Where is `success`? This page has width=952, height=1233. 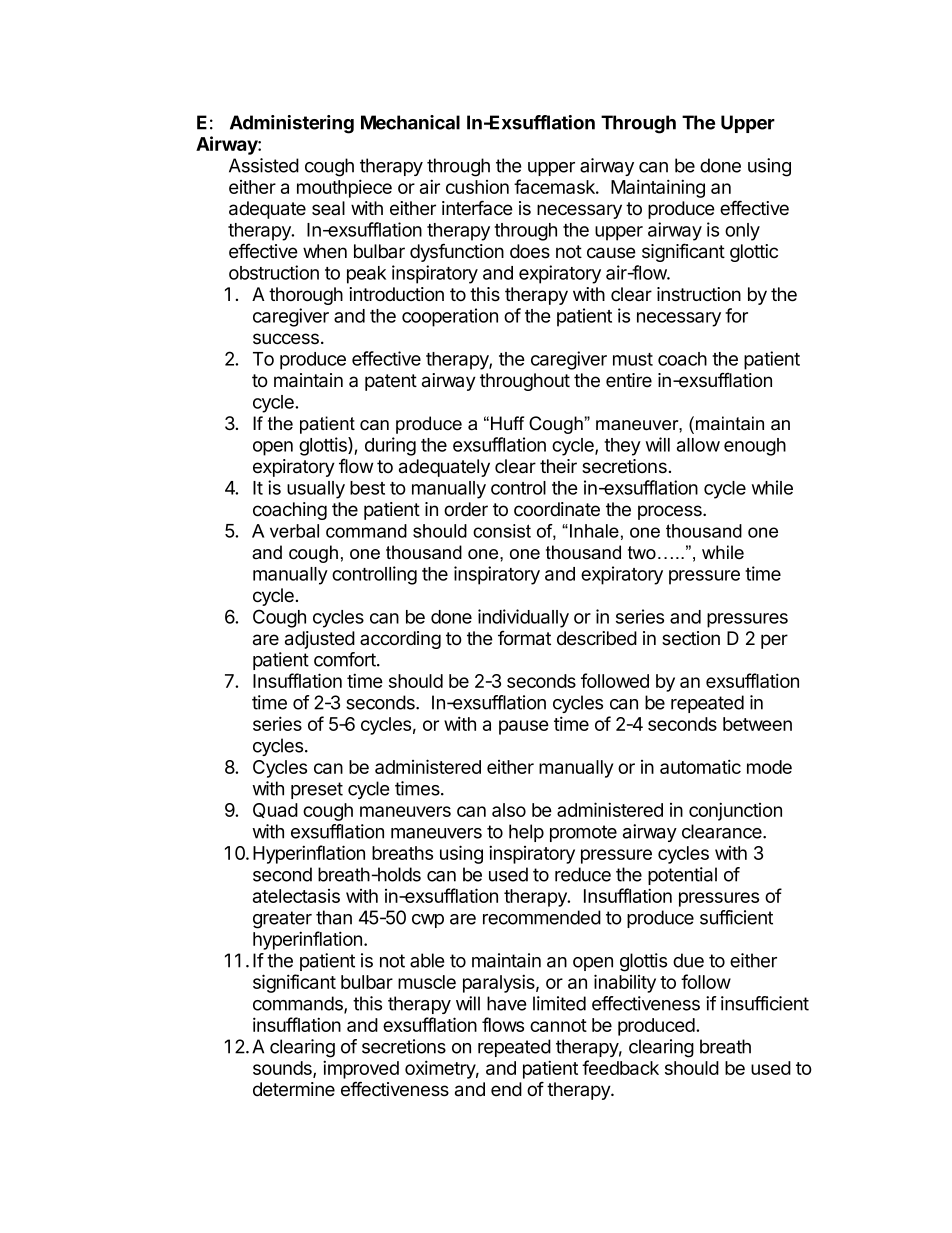
success is located at coordinates (286, 339).
